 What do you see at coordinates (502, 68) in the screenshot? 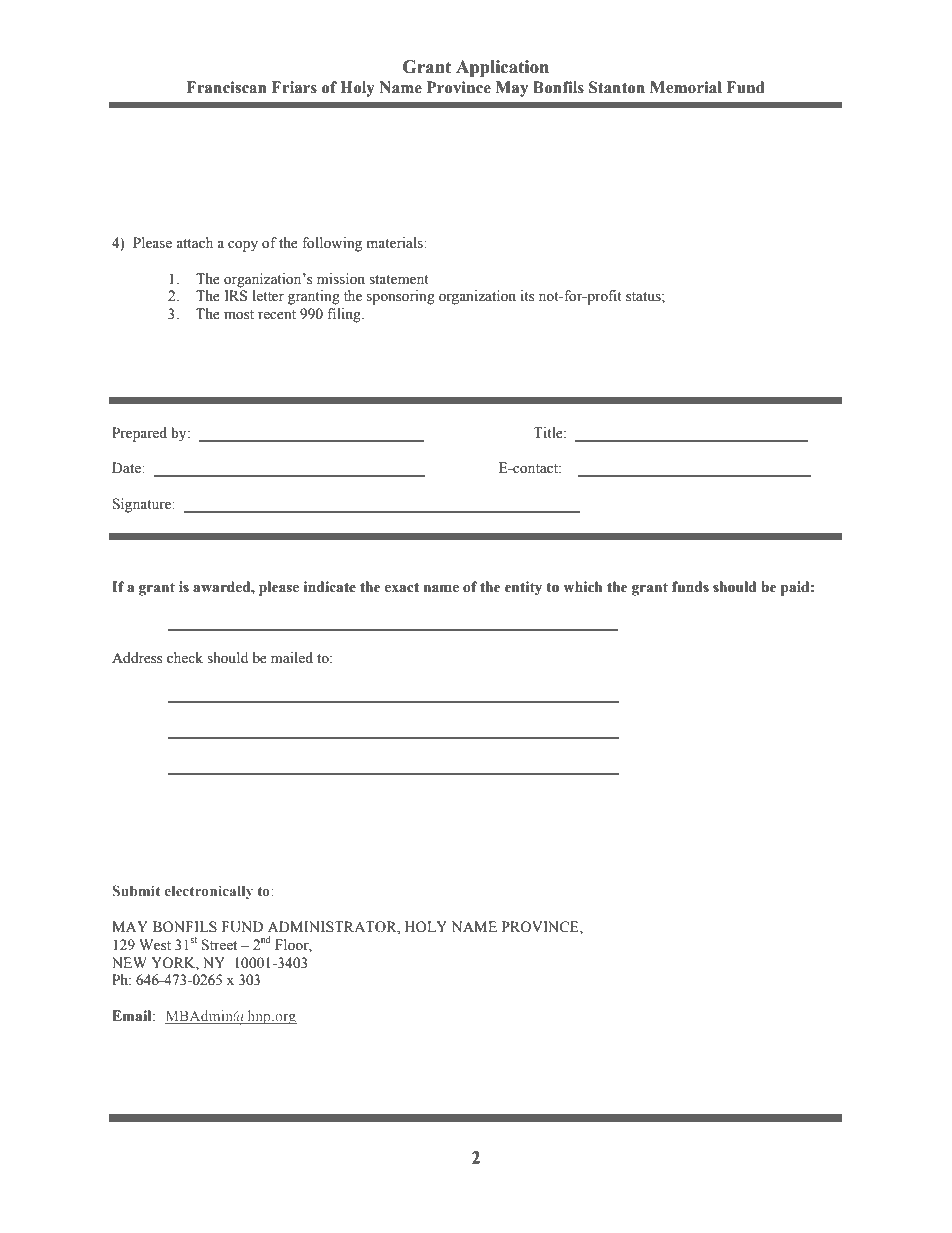
I see `Application` at bounding box center [502, 68].
